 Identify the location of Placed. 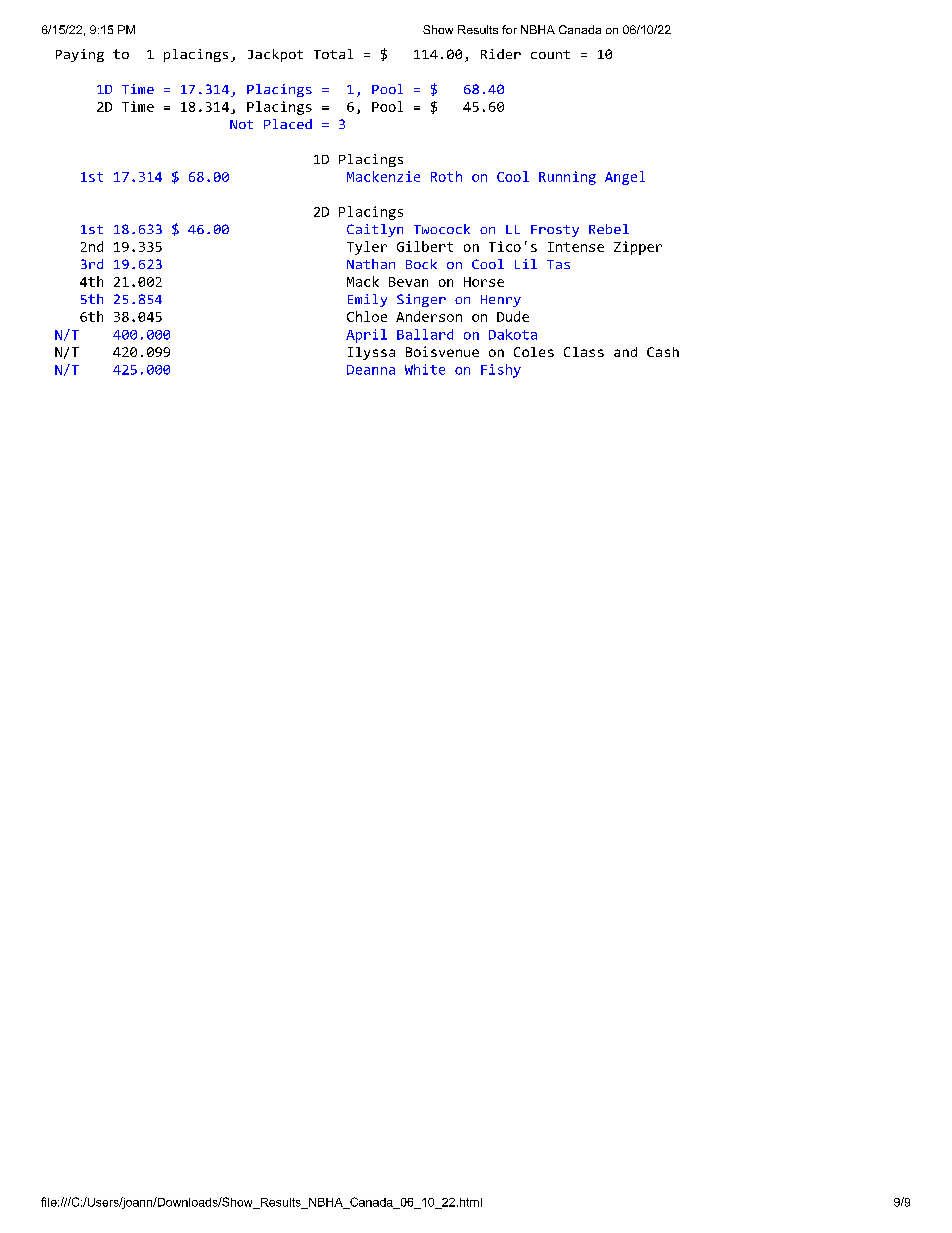
(288, 124).
